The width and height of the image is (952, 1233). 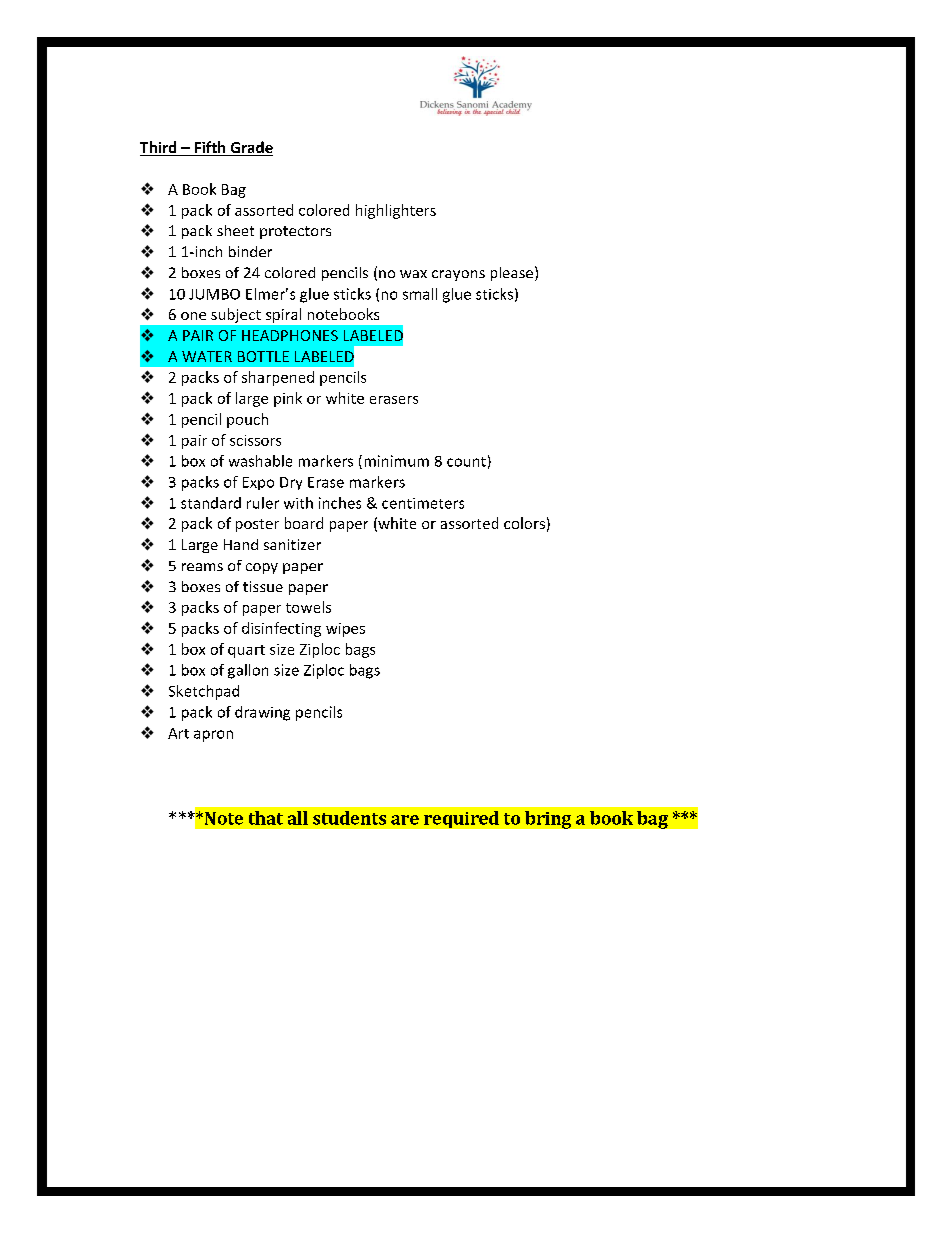 What do you see at coordinates (466, 462) in the image?
I see `count` at bounding box center [466, 462].
